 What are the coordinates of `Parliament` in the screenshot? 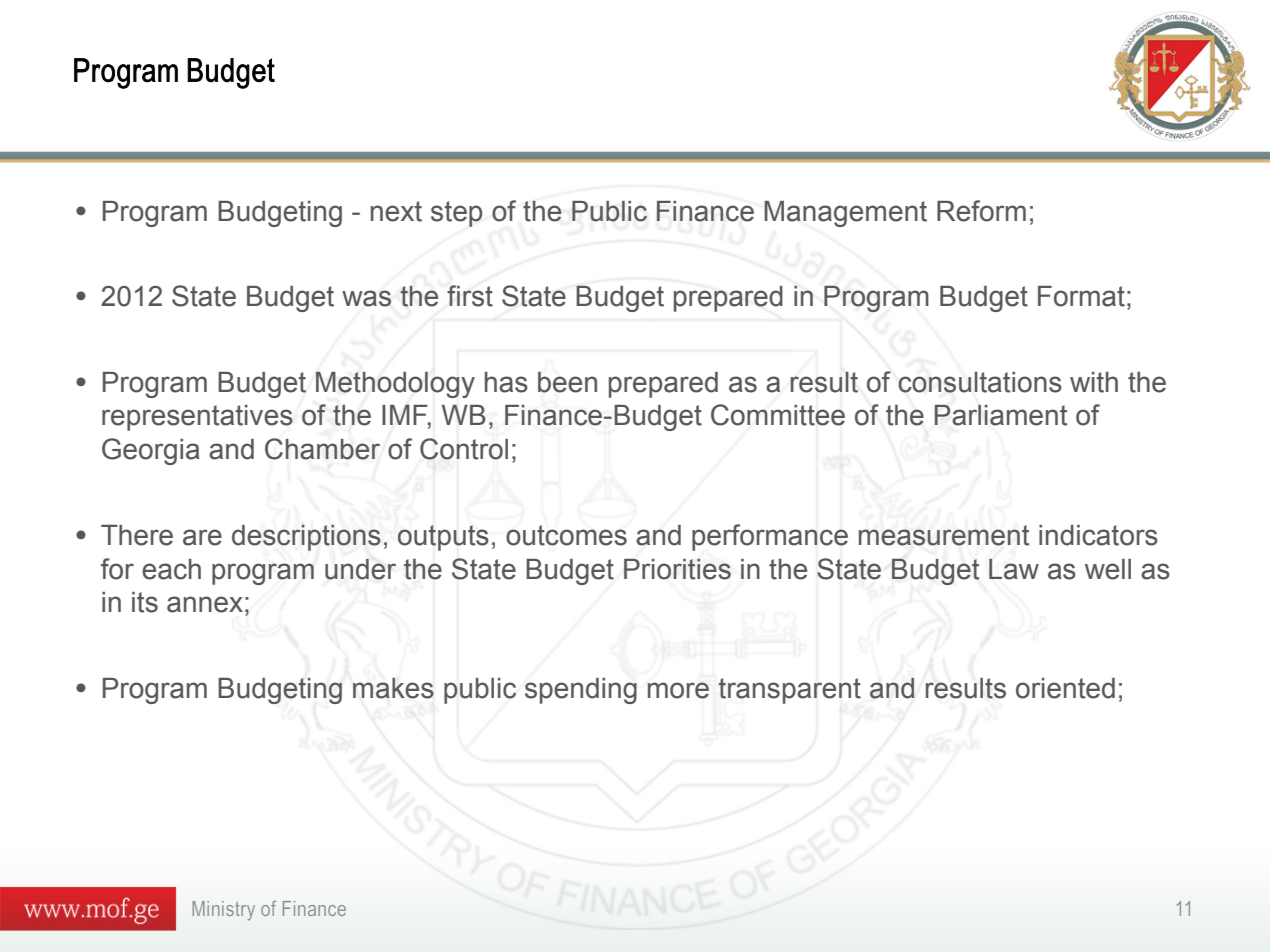 It's located at (1000, 415).
